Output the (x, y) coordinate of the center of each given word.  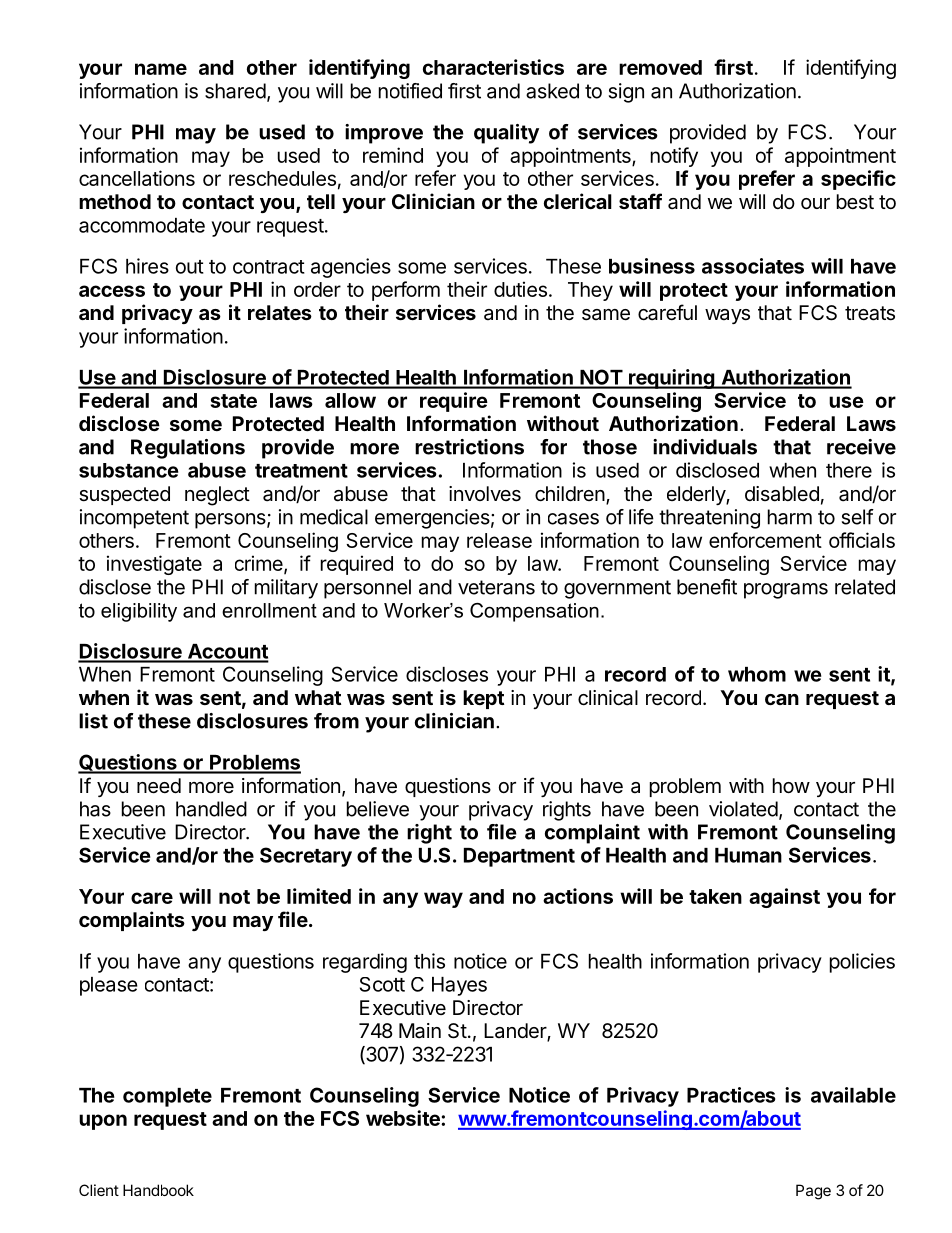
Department (519, 857)
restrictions (469, 447)
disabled (782, 494)
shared (235, 91)
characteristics (493, 67)
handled (211, 809)
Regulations (188, 449)
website (404, 1118)
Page (813, 1192)
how (791, 785)
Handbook (158, 1190)
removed (660, 67)
